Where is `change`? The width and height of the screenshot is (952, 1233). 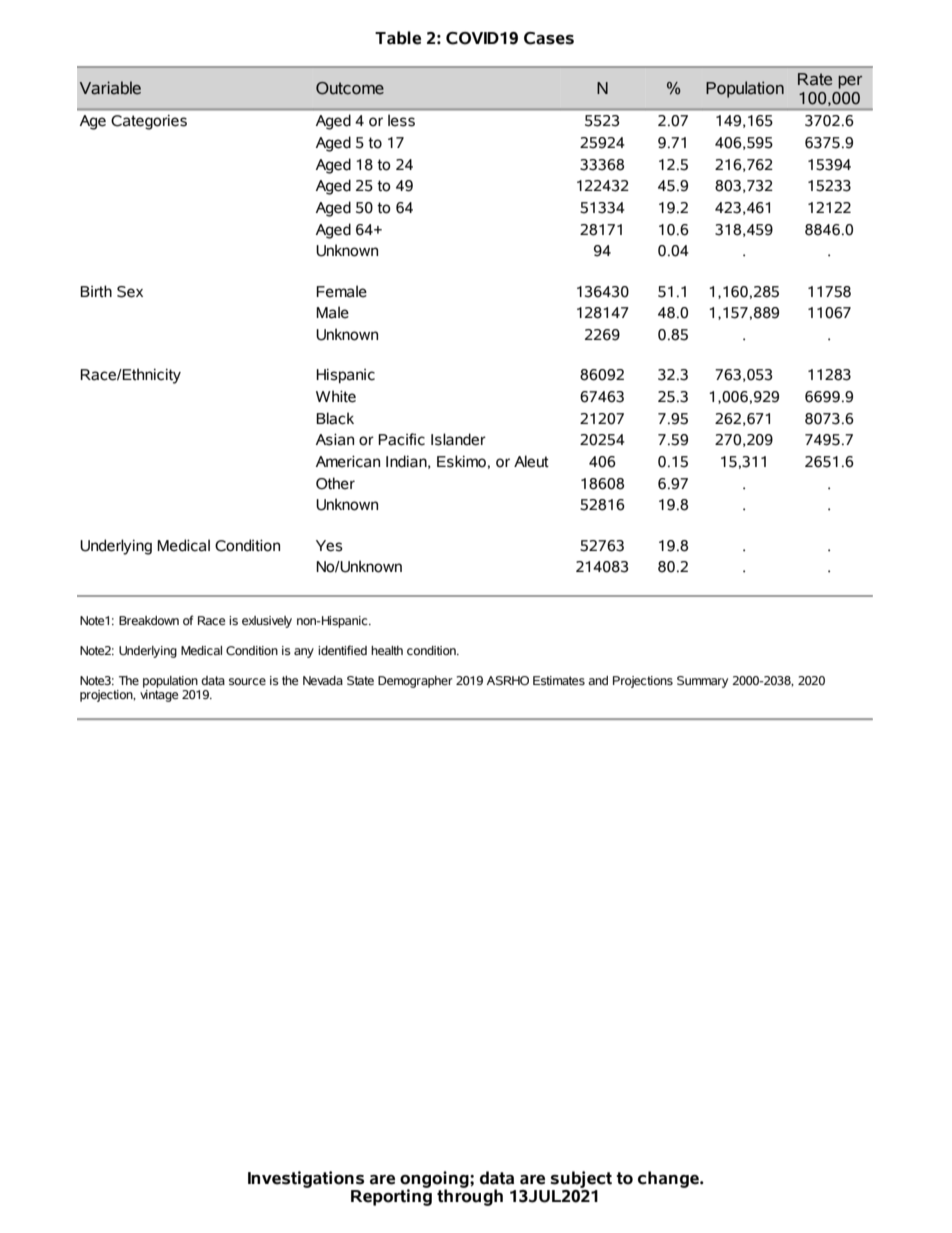 change is located at coordinates (669, 1179).
